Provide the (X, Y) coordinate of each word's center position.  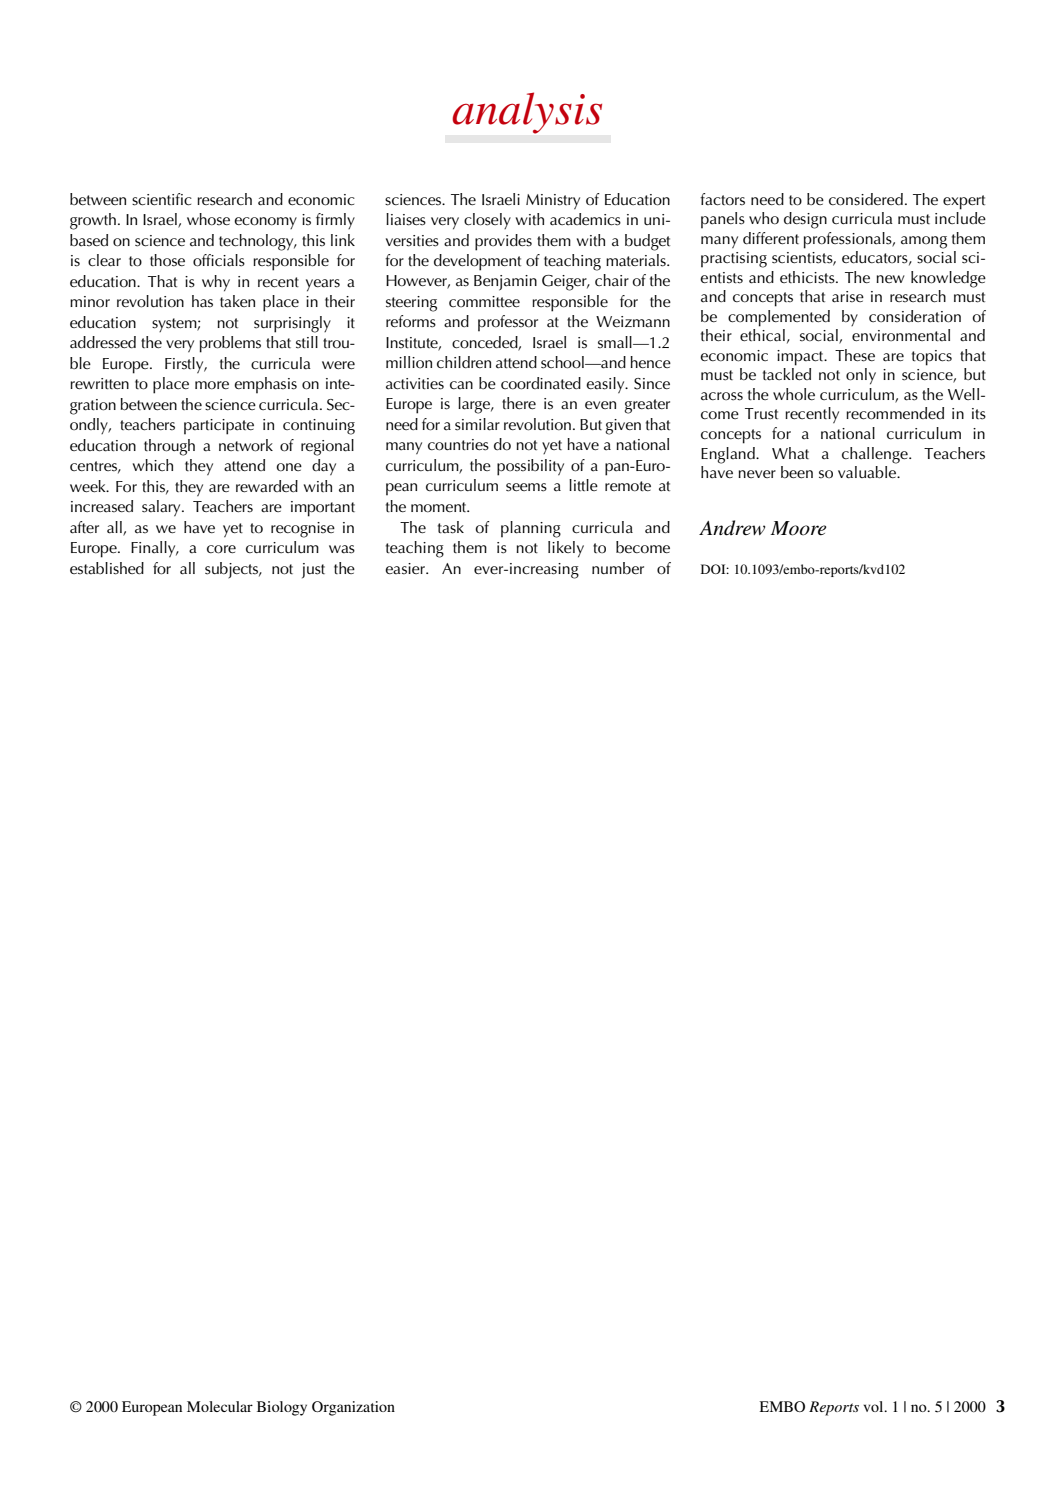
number (618, 568)
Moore (798, 528)
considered (866, 199)
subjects (233, 570)
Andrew (732, 528)
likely (566, 549)
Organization (353, 1408)
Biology (282, 1408)
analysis (527, 113)
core (221, 549)
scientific (162, 199)
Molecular (220, 1406)
